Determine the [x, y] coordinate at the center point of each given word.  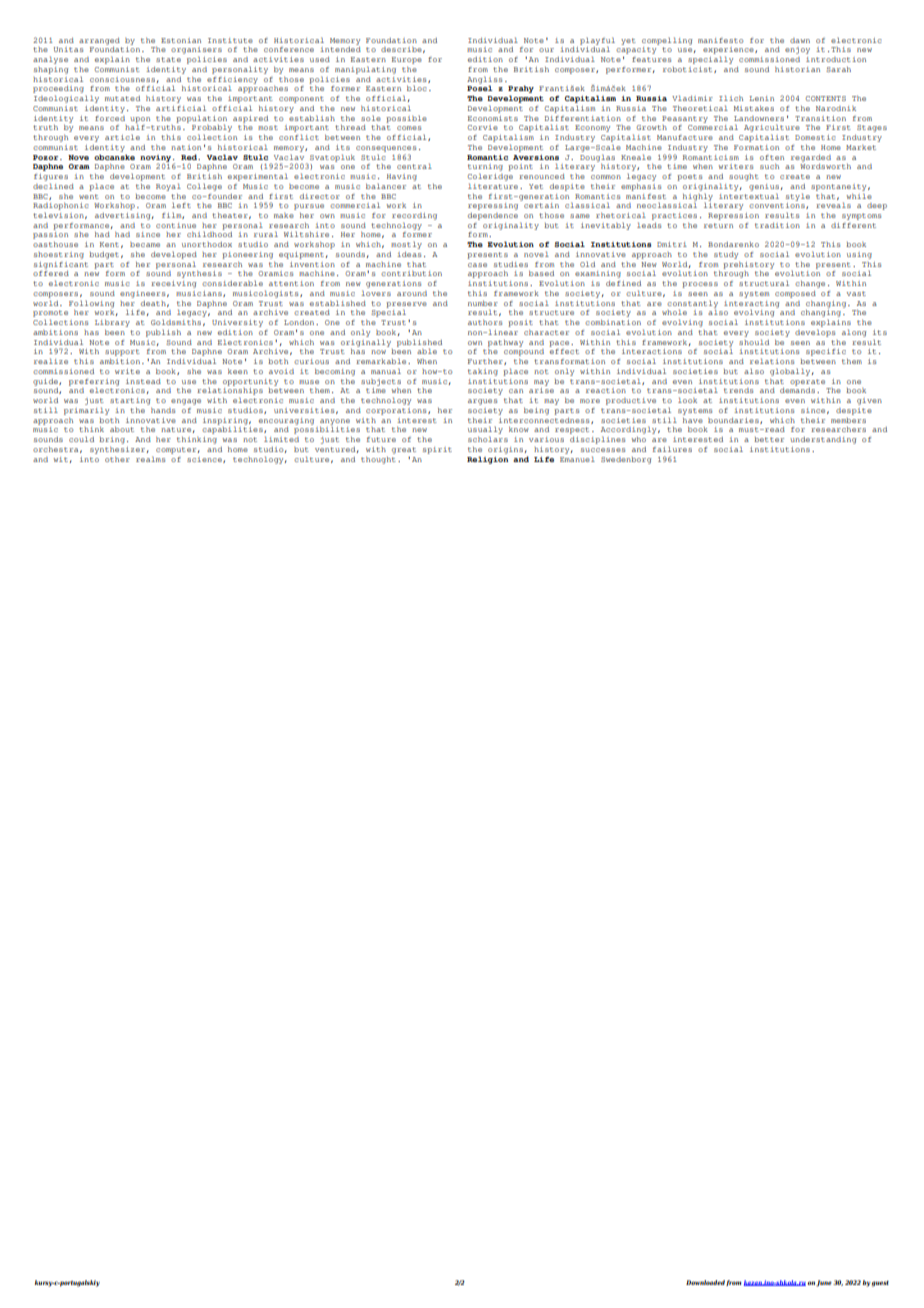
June [824, 1283]
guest [880, 1284]
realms [150, 459]
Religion [487, 460]
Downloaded [705, 1282]
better [769, 439]
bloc [417, 88]
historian [797, 69]
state [168, 59]
